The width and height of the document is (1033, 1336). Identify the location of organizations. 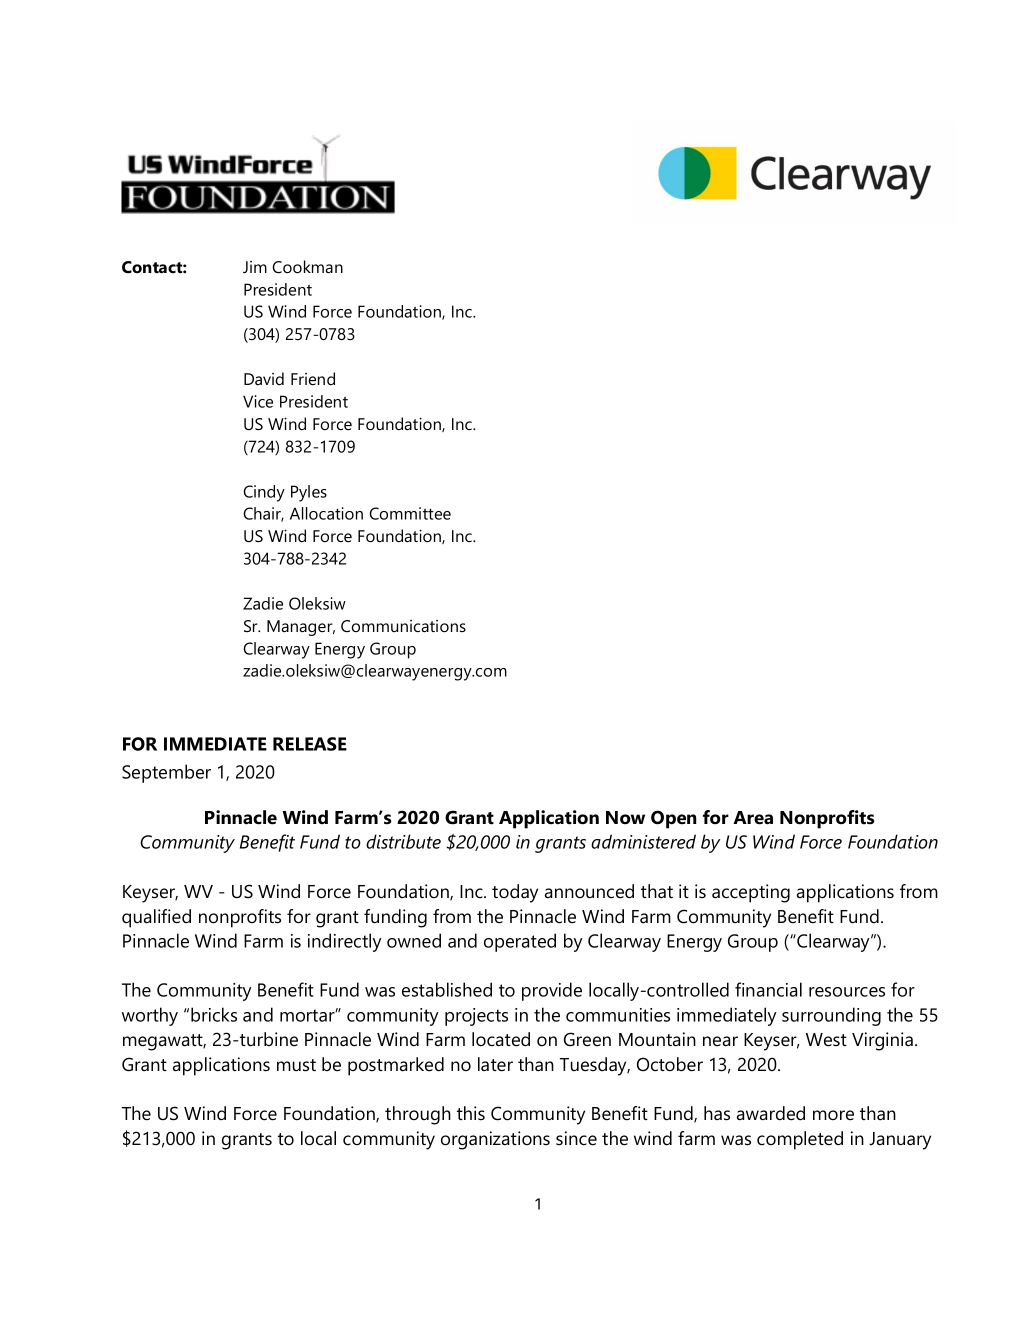
(495, 1140).
